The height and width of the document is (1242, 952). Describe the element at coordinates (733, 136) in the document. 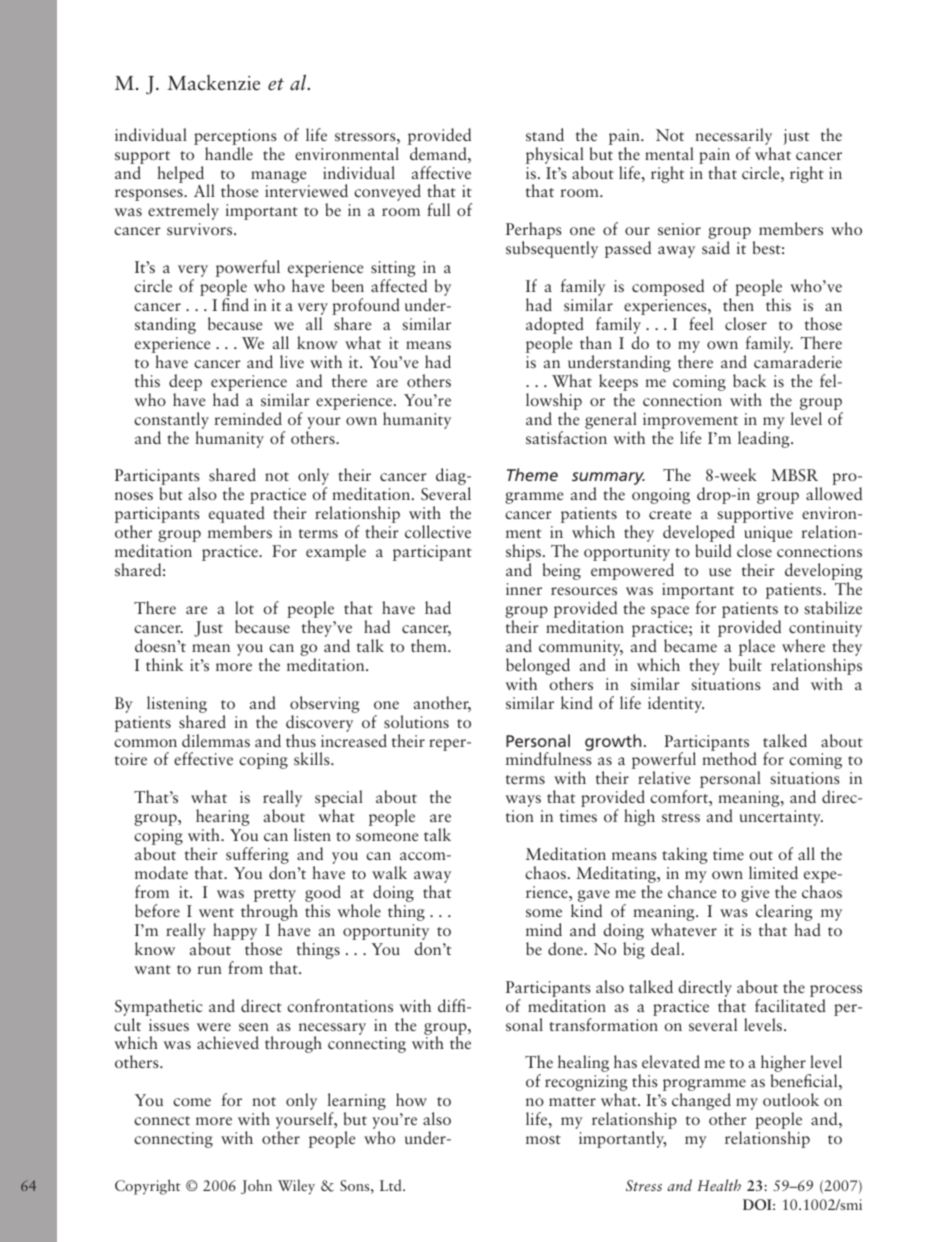

I see `necessarily` at that location.
